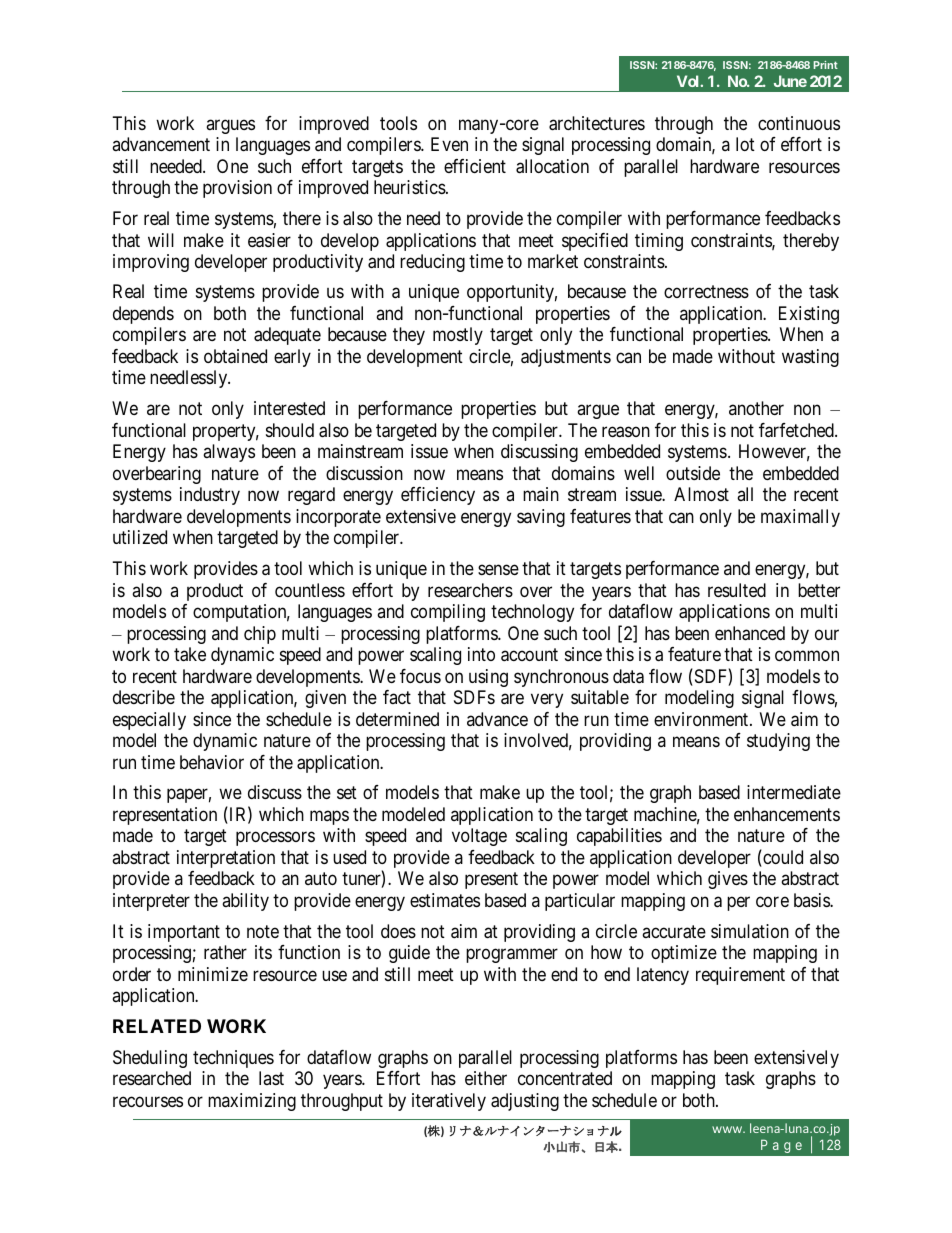  I want to click on another, so click(756, 408).
